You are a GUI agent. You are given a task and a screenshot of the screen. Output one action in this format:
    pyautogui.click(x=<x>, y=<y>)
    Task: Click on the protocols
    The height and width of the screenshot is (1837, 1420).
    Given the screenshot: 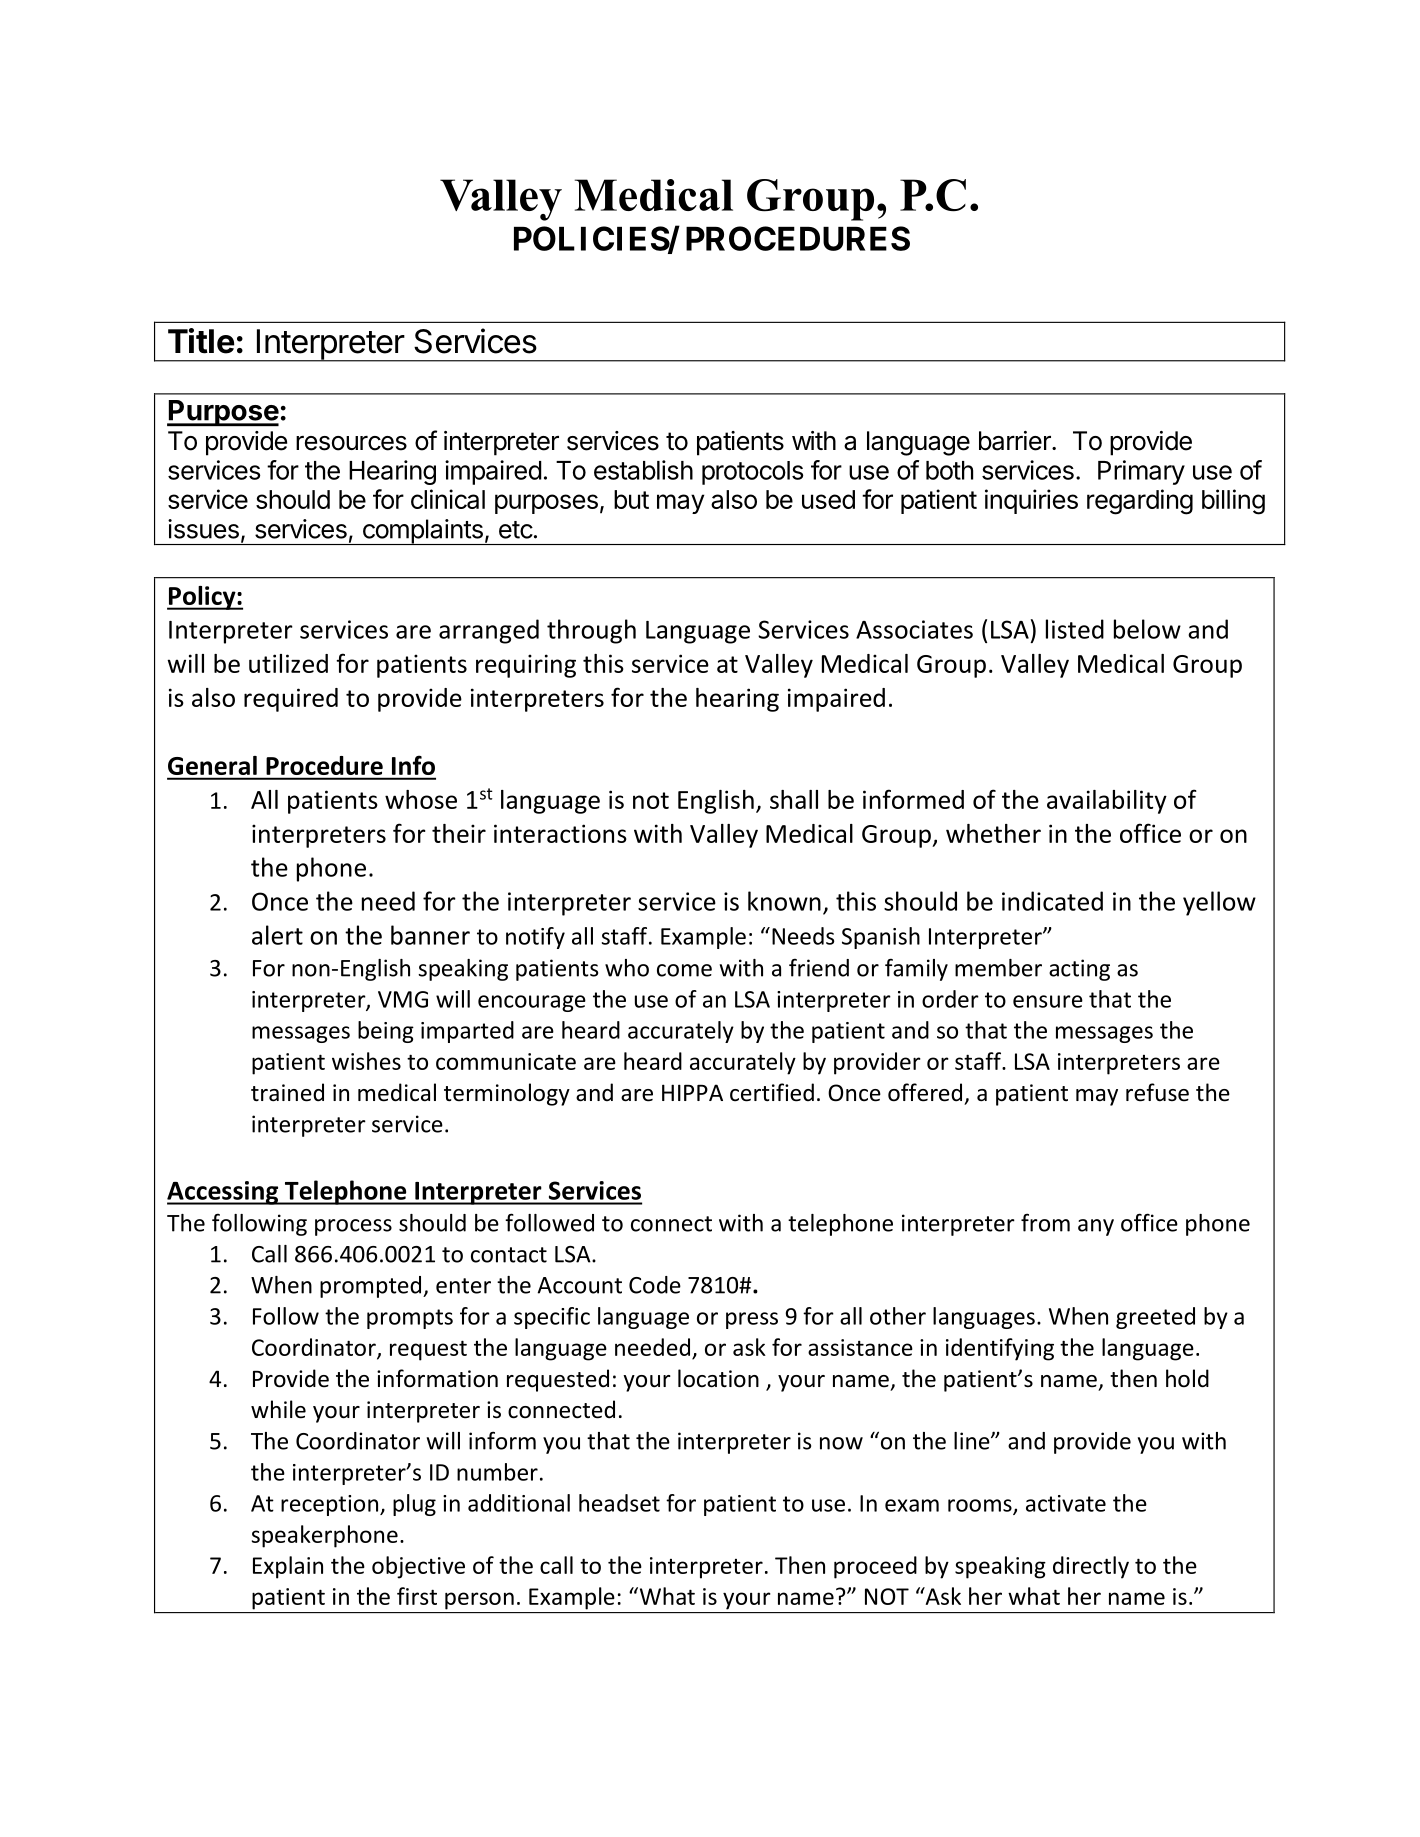 What is the action you would take?
    pyautogui.click(x=752, y=473)
